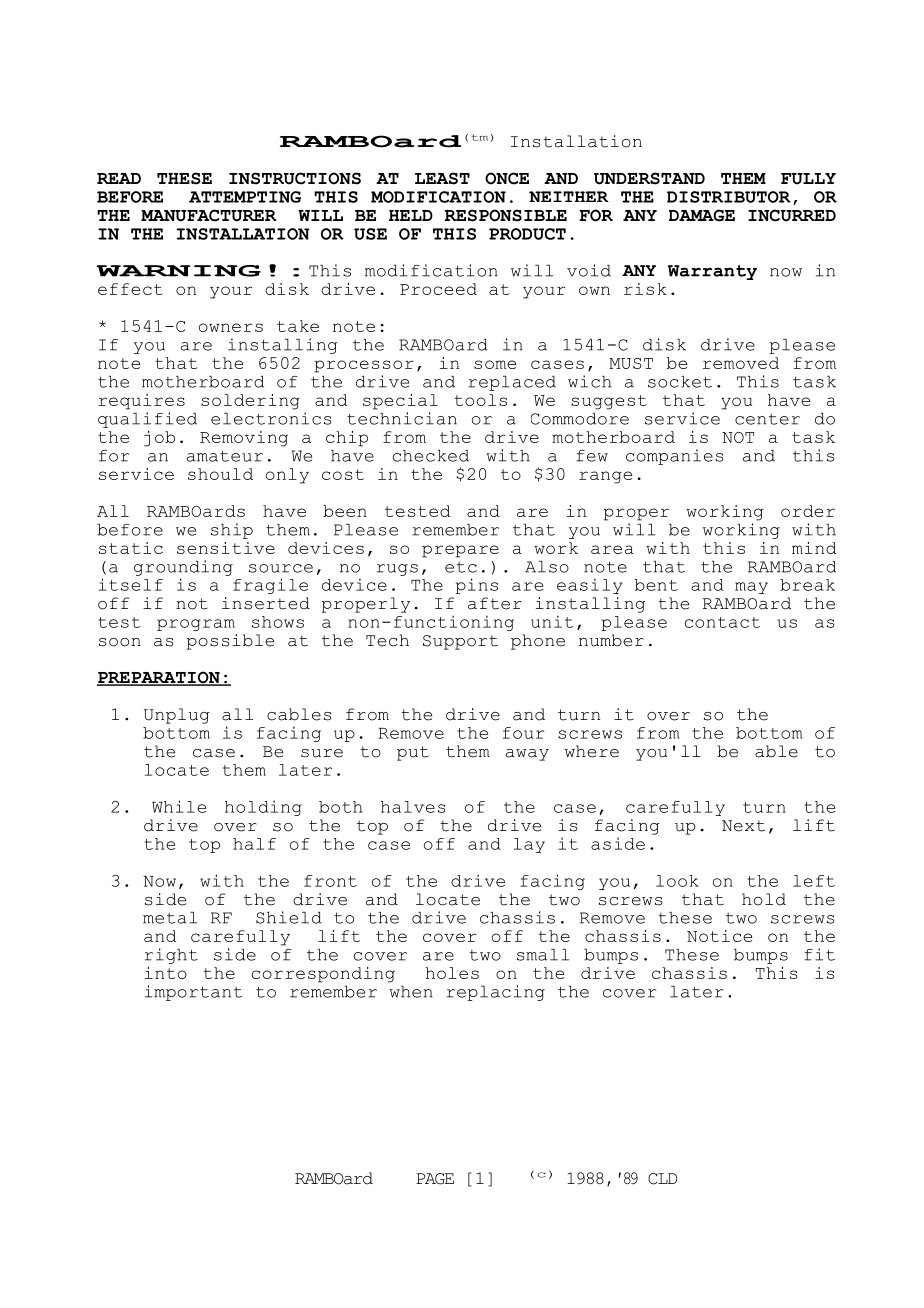 Image resolution: width=924 pixels, height=1308 pixels. What do you see at coordinates (767, 419) in the screenshot?
I see `center` at bounding box center [767, 419].
